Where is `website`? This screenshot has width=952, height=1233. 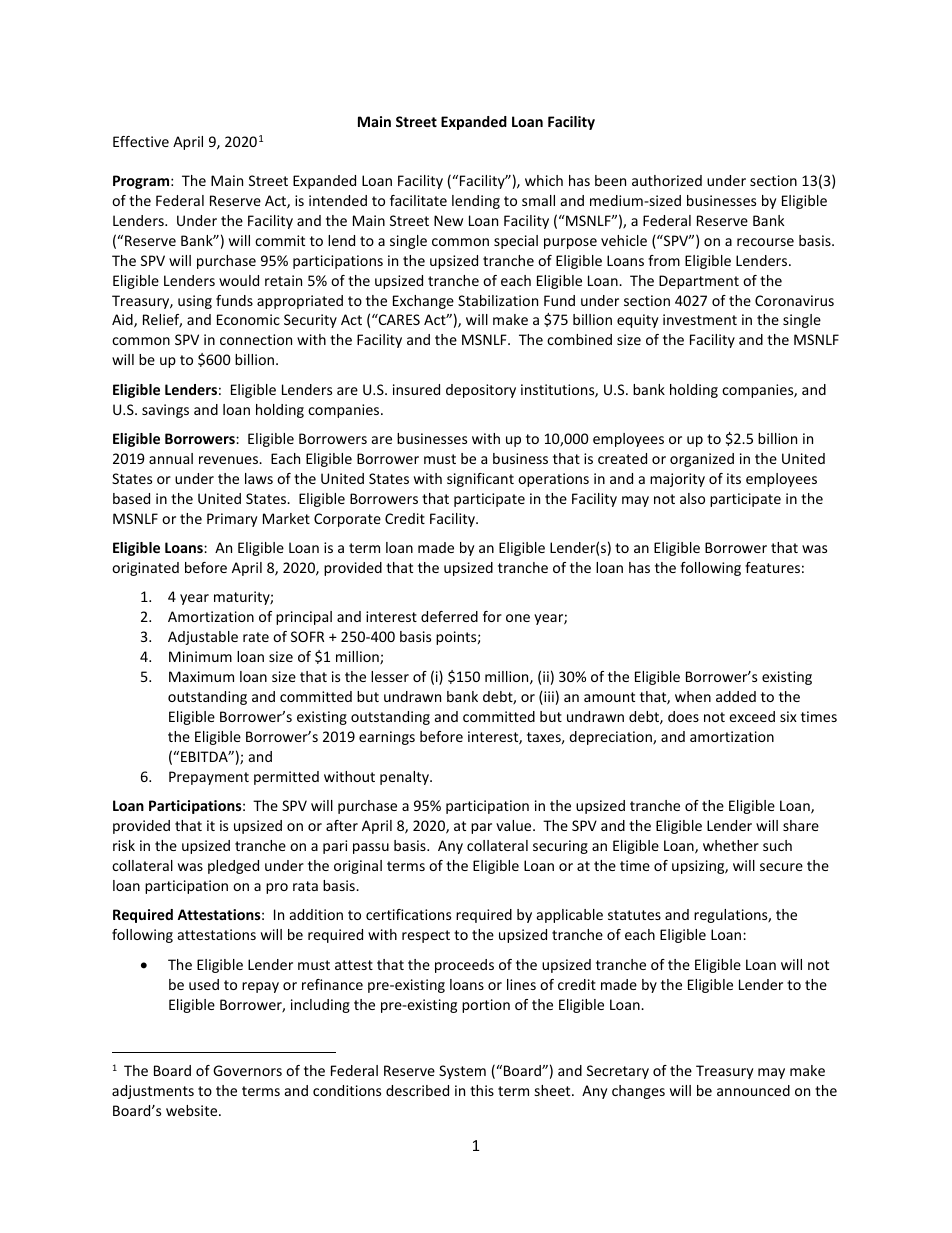
website is located at coordinates (193, 1110).
